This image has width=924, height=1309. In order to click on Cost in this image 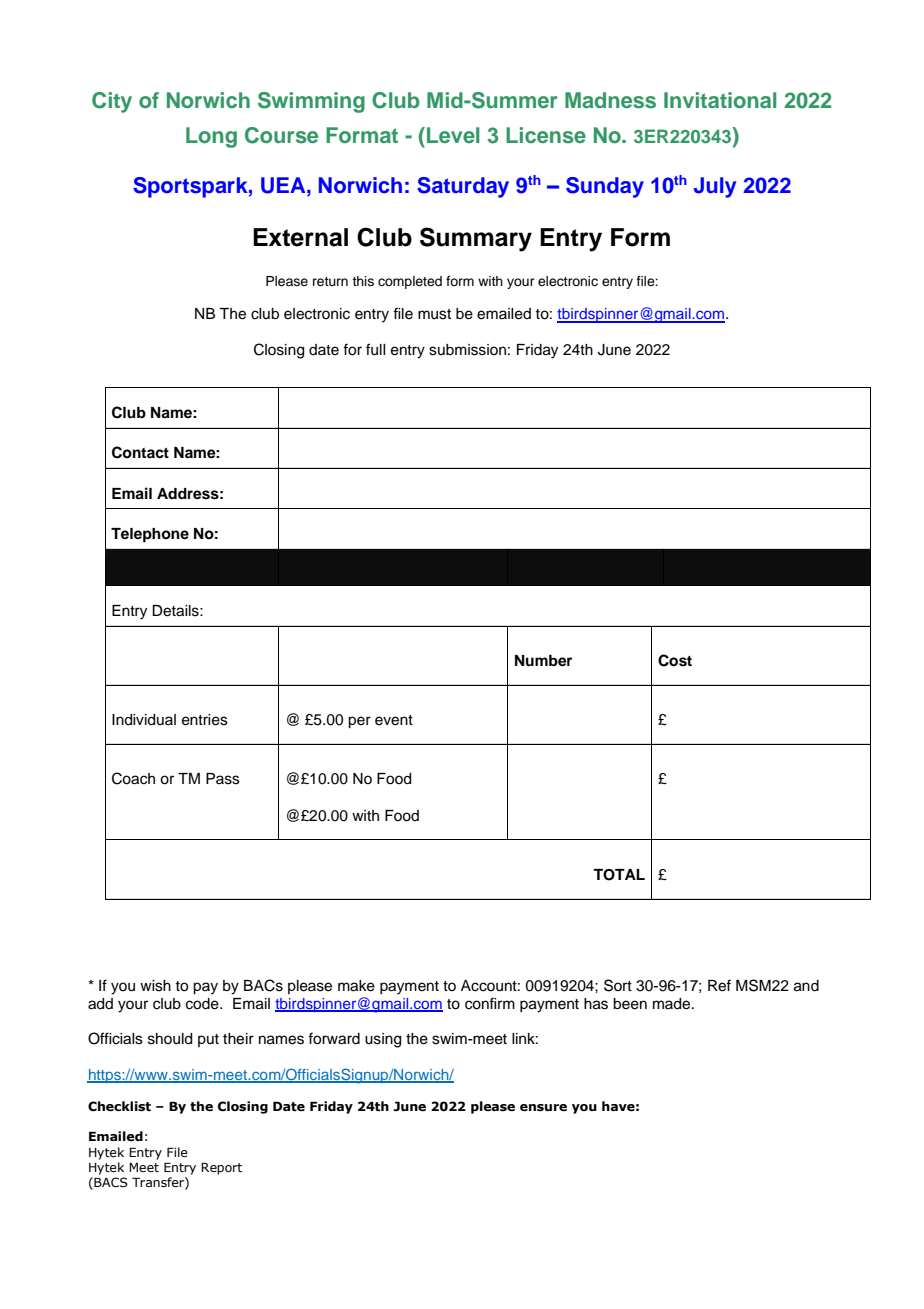, I will do `click(675, 660)`.
